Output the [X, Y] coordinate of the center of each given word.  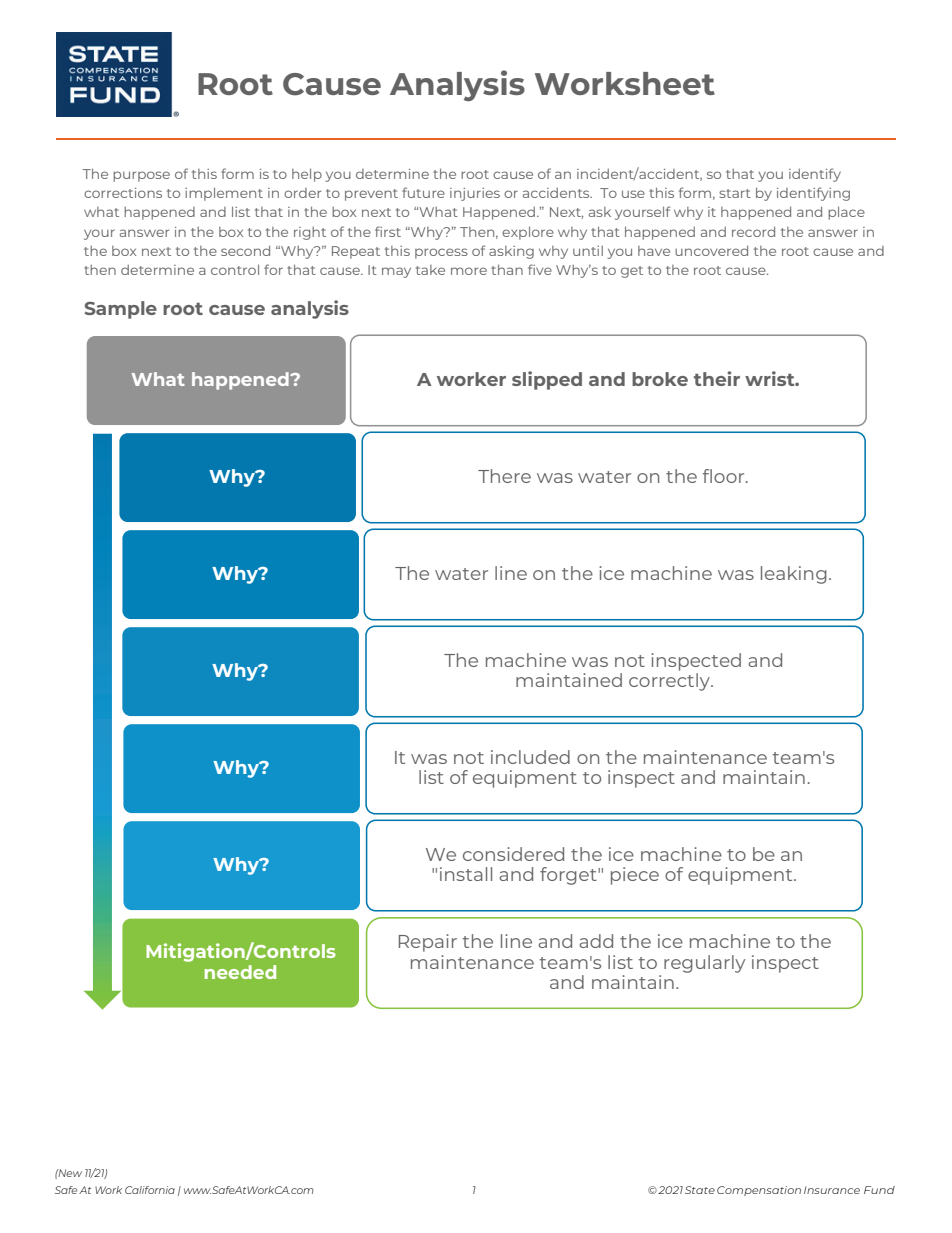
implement [224, 194]
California [150, 1190]
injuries [475, 194]
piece [635, 876]
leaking [794, 575]
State [700, 1190]
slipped [547, 380]
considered [513, 854]
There [504, 476]
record [753, 231]
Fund [879, 1190]
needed [240, 972]
